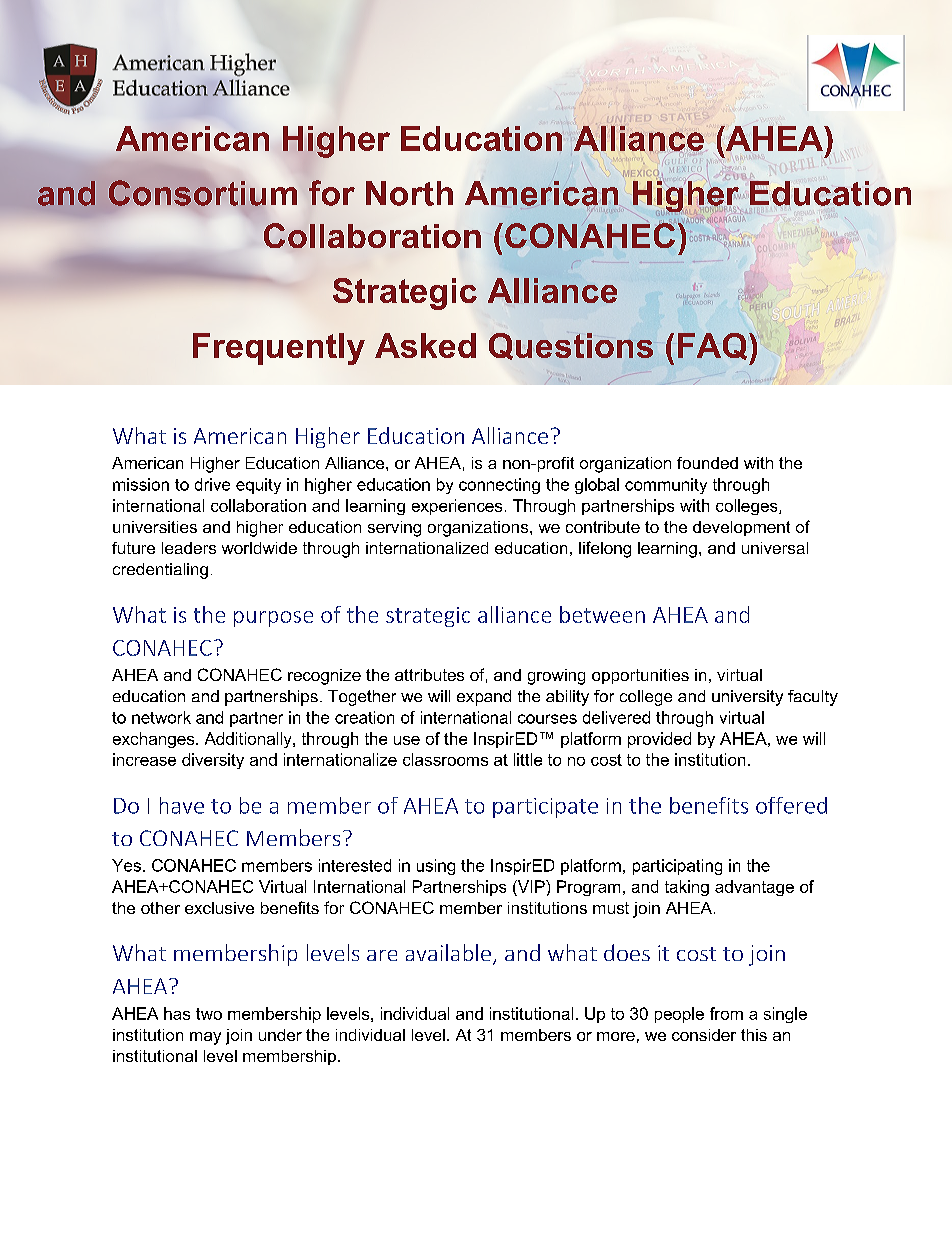 This page has width=952, height=1233. I want to click on North, so click(409, 193).
